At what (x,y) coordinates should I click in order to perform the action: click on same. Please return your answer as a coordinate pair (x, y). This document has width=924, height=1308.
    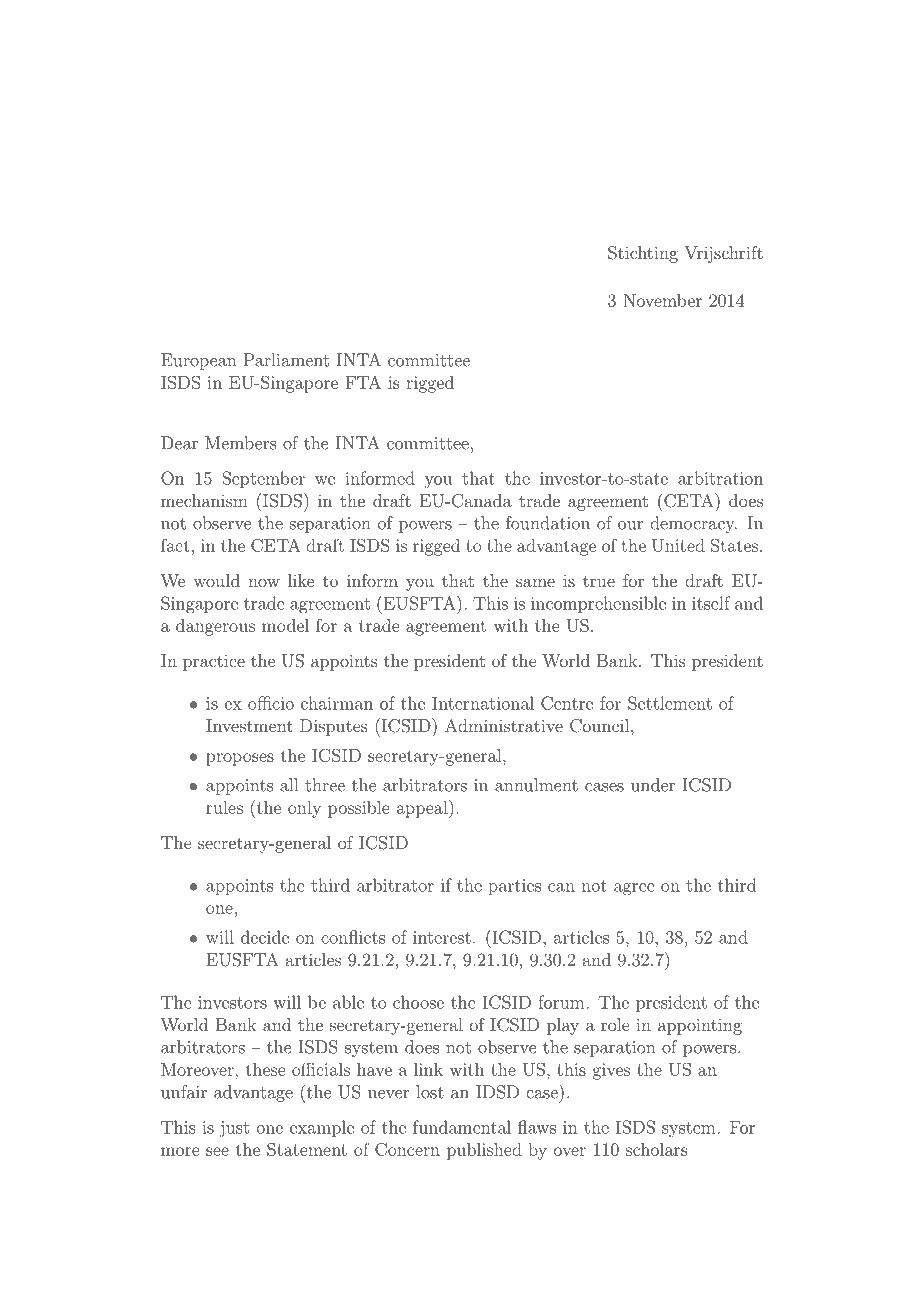
    Looking at the image, I should click on (535, 582).
